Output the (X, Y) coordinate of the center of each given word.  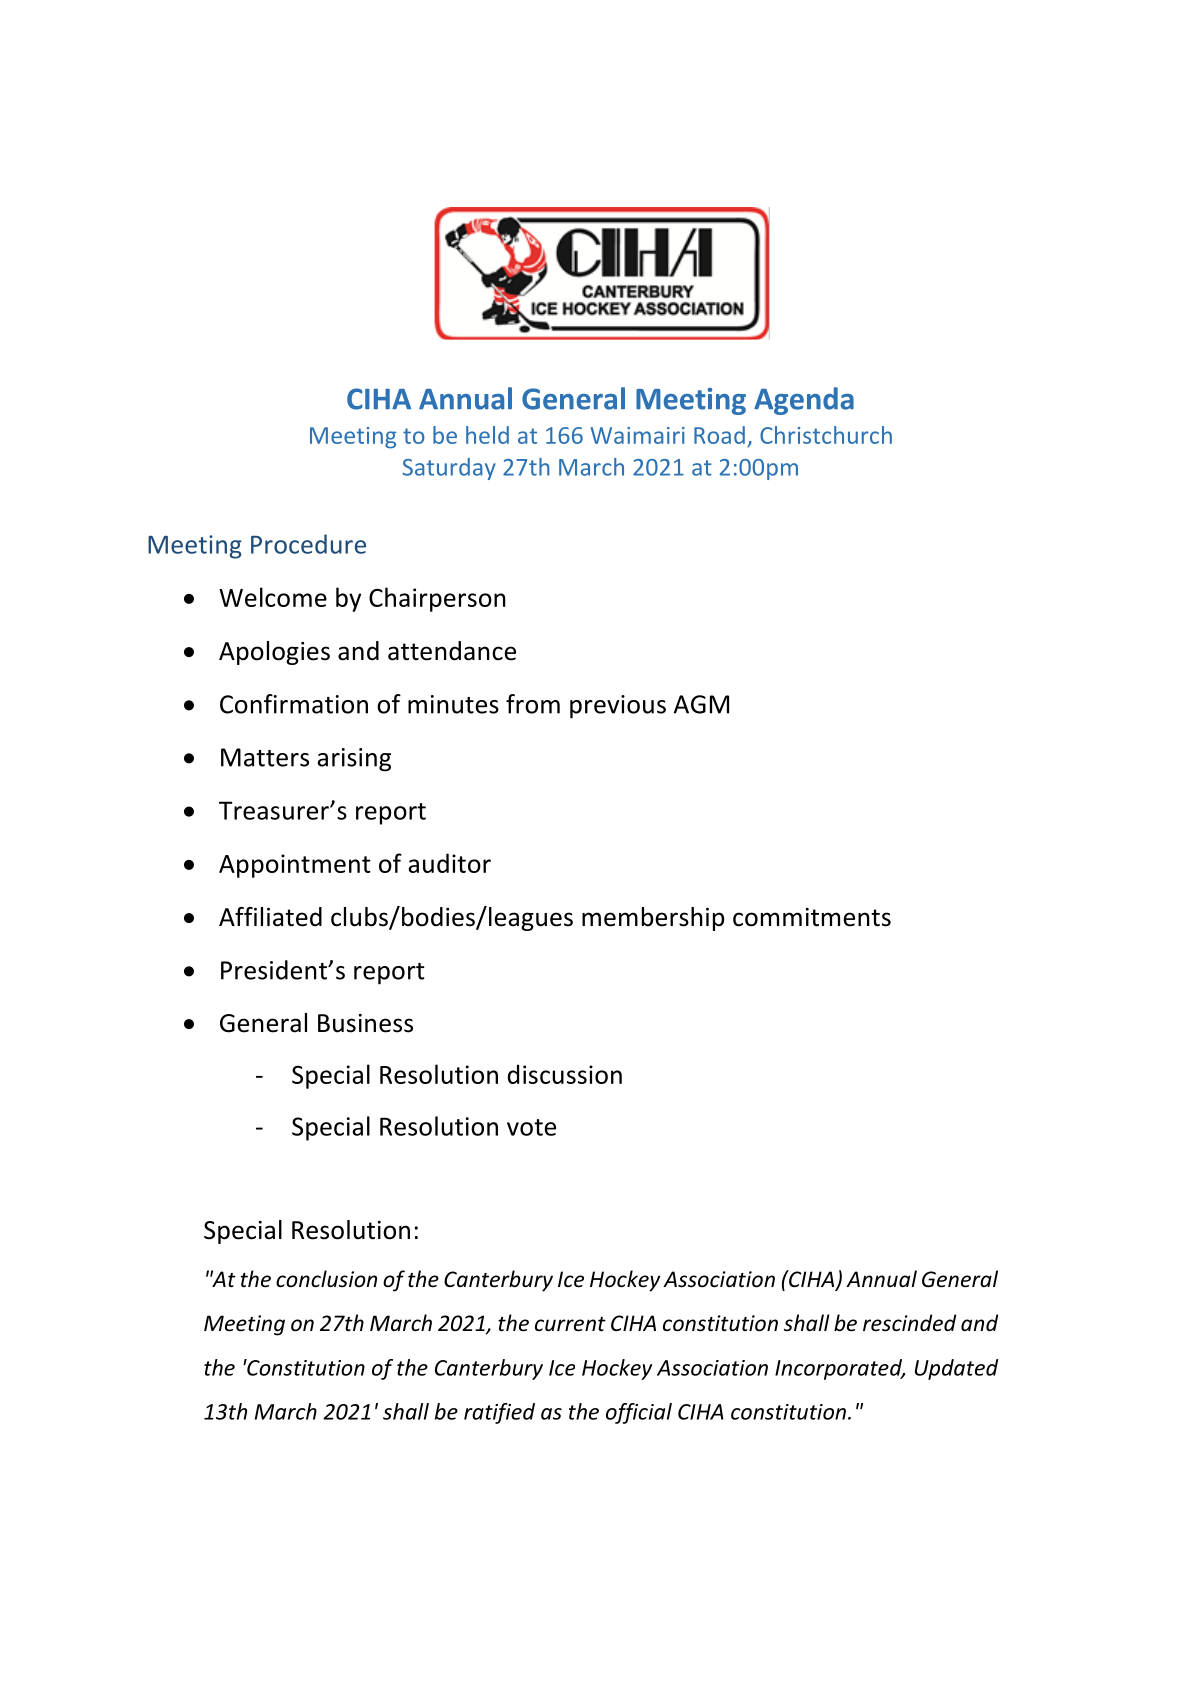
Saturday (449, 469)
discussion (565, 1074)
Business (365, 1023)
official (639, 1413)
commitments (812, 917)
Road (719, 435)
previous (618, 707)
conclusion (326, 1278)
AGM (701, 704)
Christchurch (826, 435)
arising (354, 760)
